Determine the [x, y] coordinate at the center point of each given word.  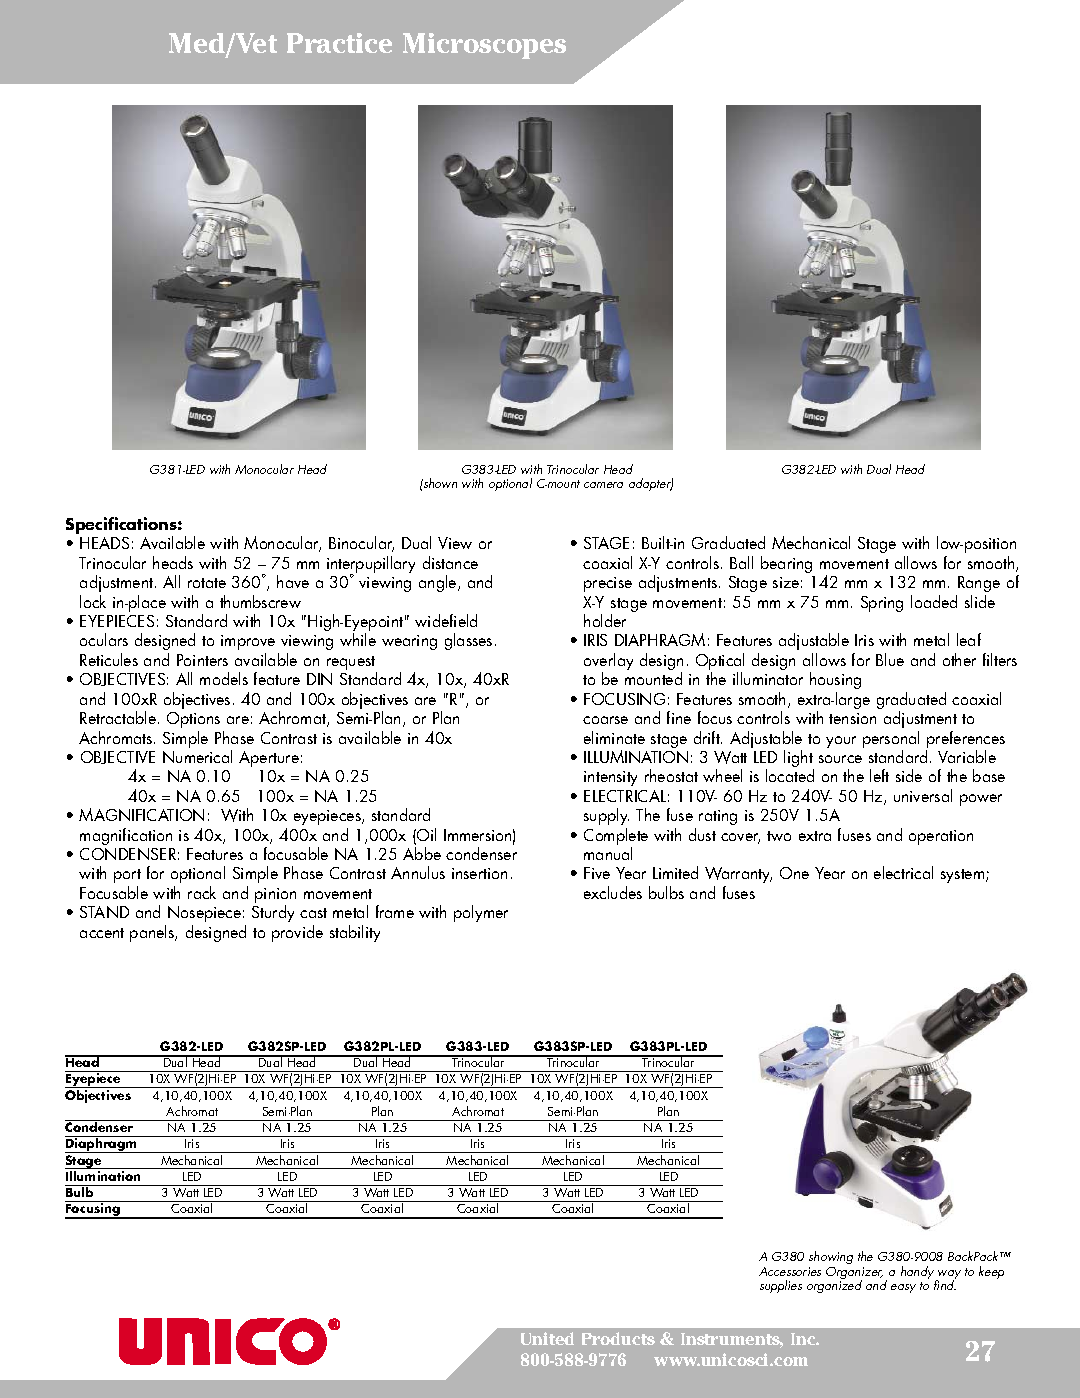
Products [618, 1338]
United [547, 1338]
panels [153, 933]
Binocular [361, 544]
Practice [339, 43]
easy [903, 1288]
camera [603, 485]
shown [439, 483]
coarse [605, 720]
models [224, 678]
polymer [481, 913]
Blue [890, 659]
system [964, 876]
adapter [651, 484]
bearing [786, 564]
